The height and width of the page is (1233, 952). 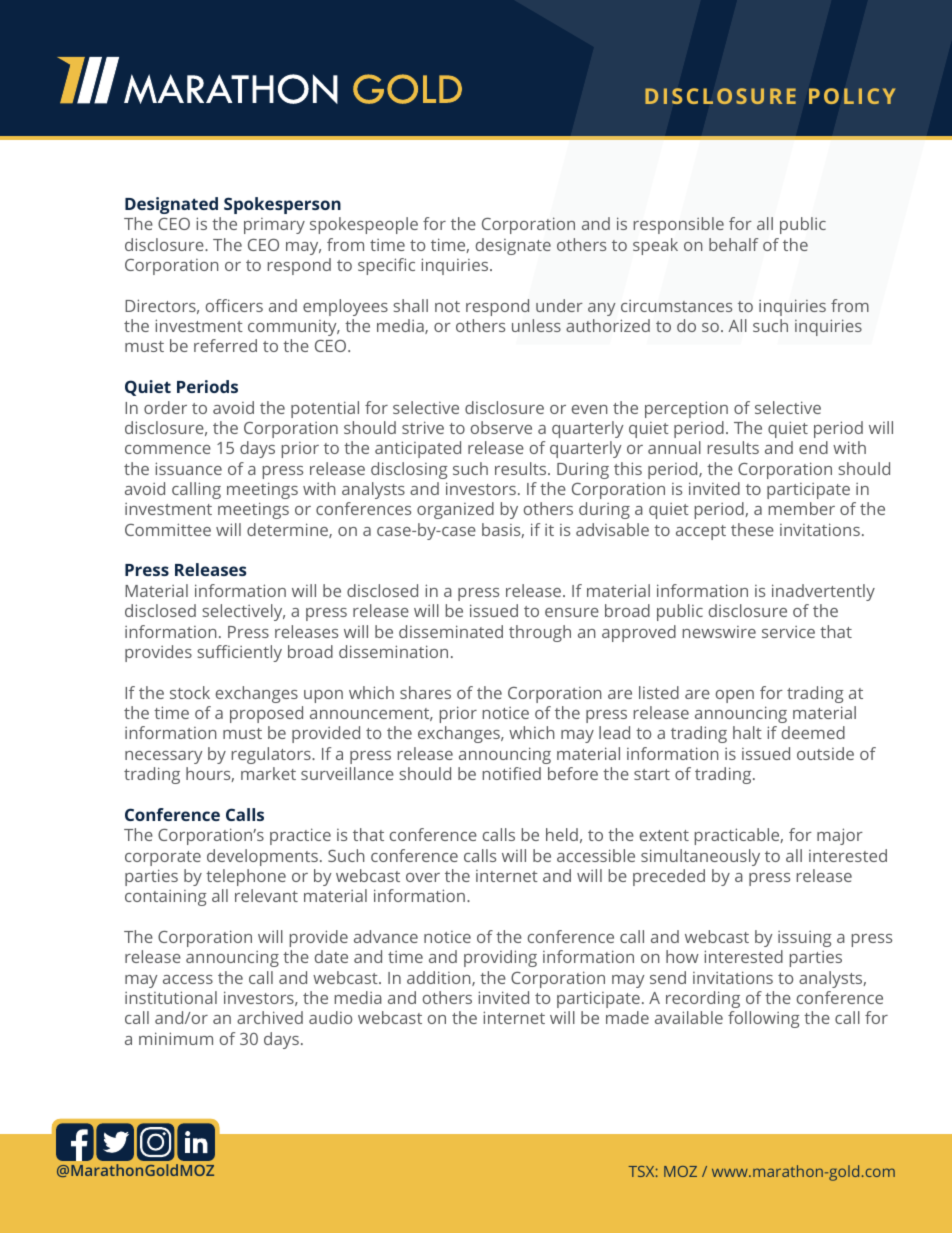 What do you see at coordinates (500, 958) in the page?
I see `providing` at bounding box center [500, 958].
